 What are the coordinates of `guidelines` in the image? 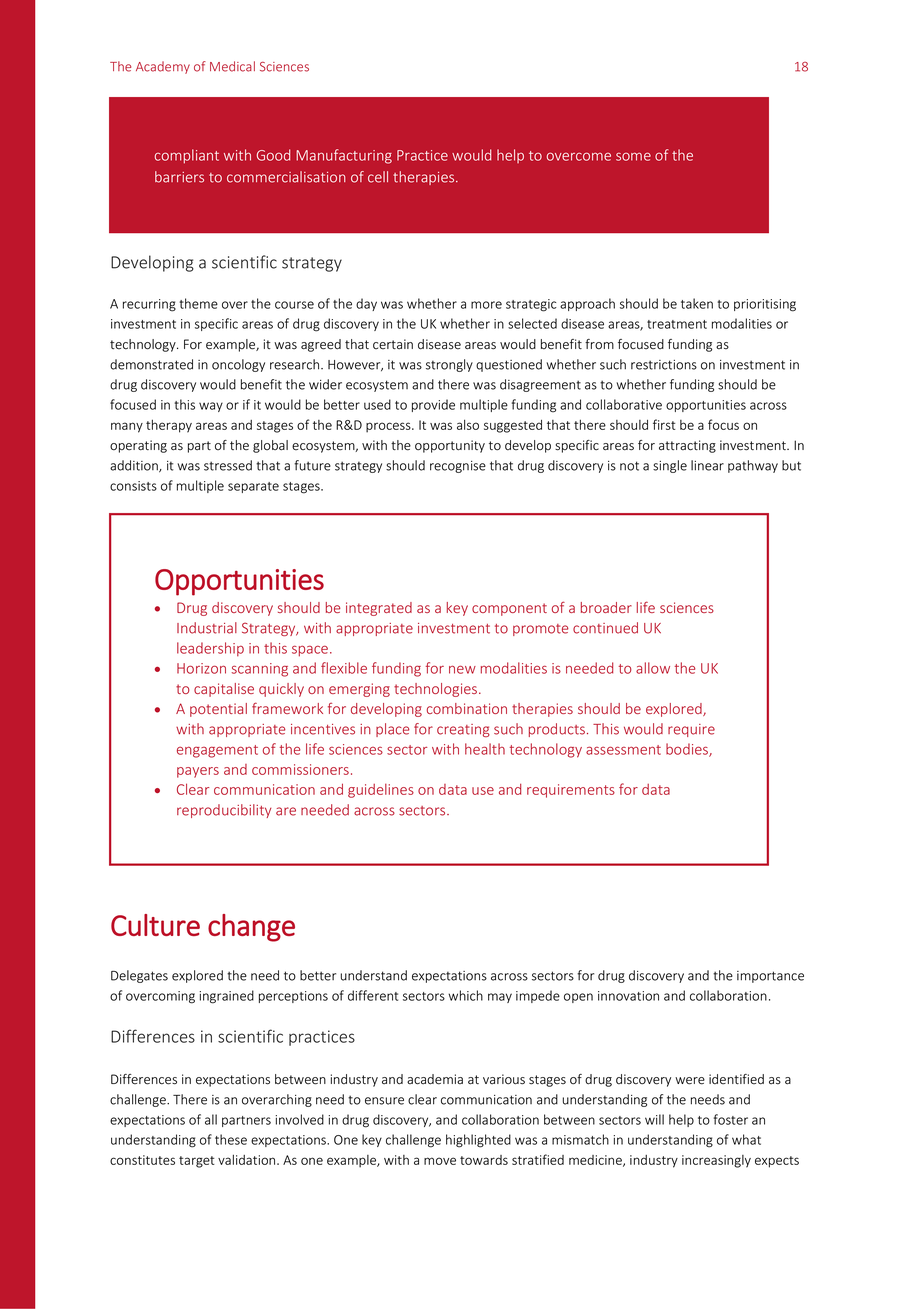 It's located at (381, 791).
